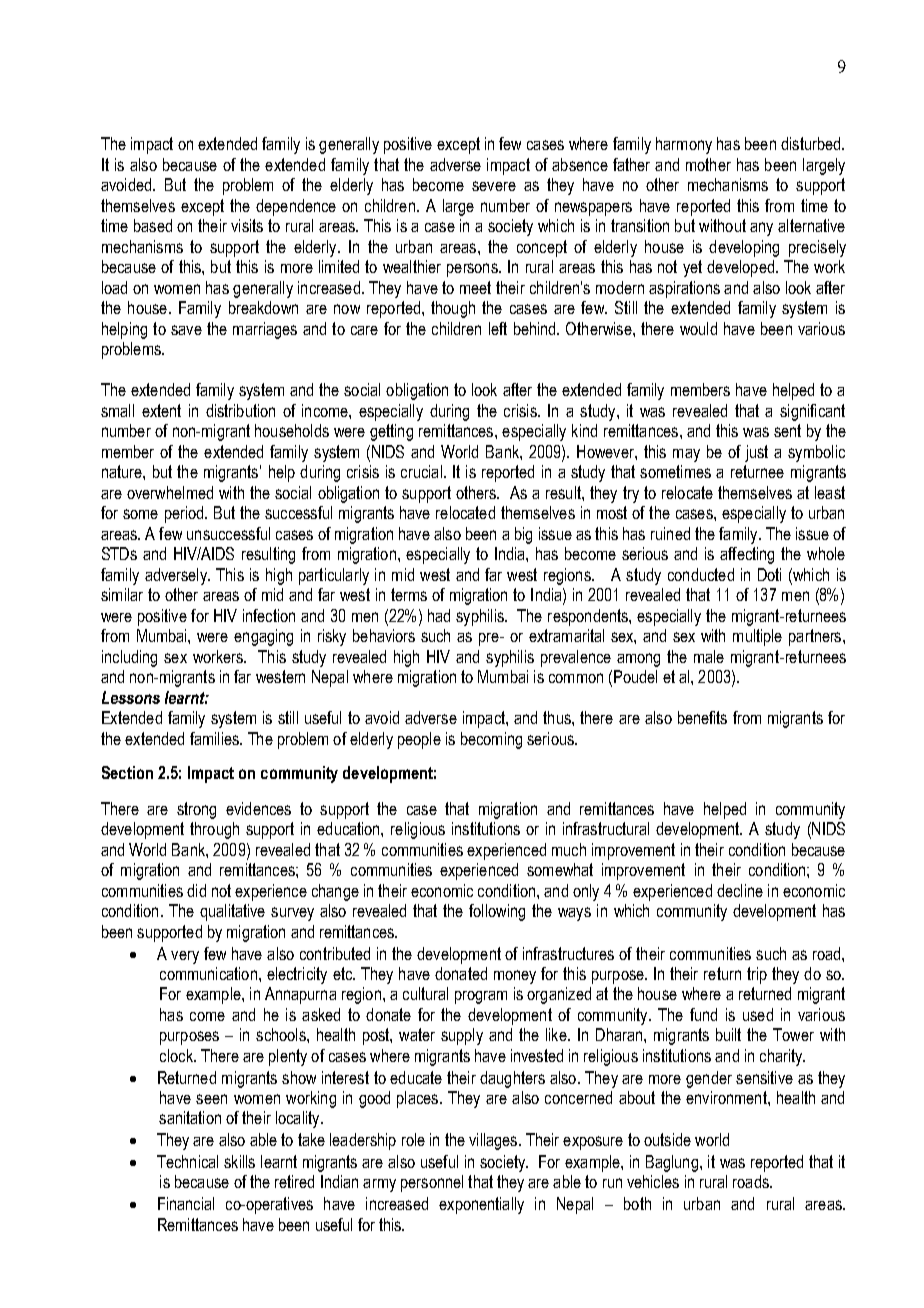 This screenshot has height=1308, width=924. Describe the element at coordinates (491, 740) in the screenshot. I see `becoming` at that location.
